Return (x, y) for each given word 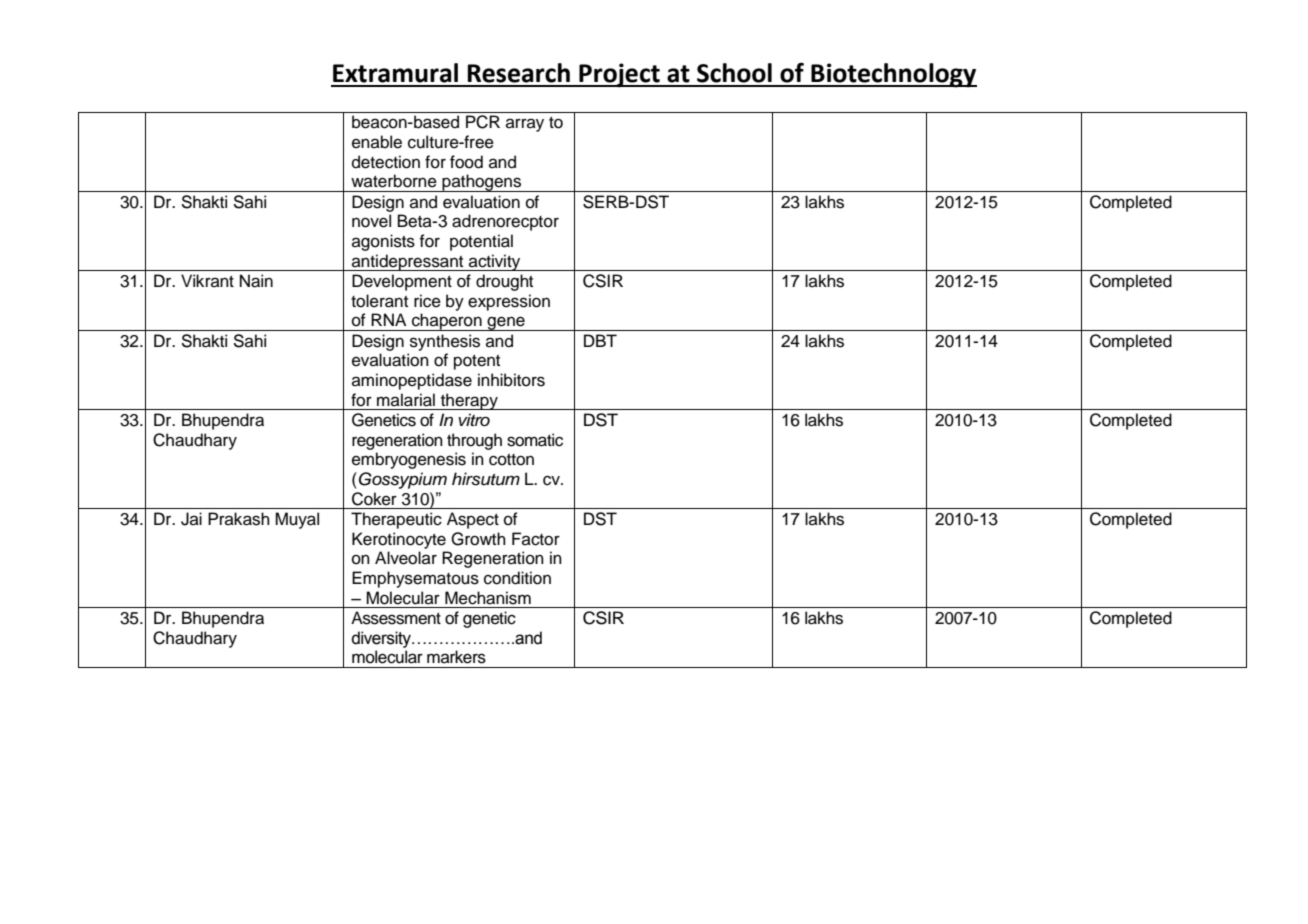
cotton (511, 460)
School (734, 73)
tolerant (379, 301)
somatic (535, 440)
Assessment (396, 618)
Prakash (239, 519)
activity (495, 262)
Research (518, 73)
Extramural (395, 73)
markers (456, 657)
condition (517, 578)
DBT (600, 340)
